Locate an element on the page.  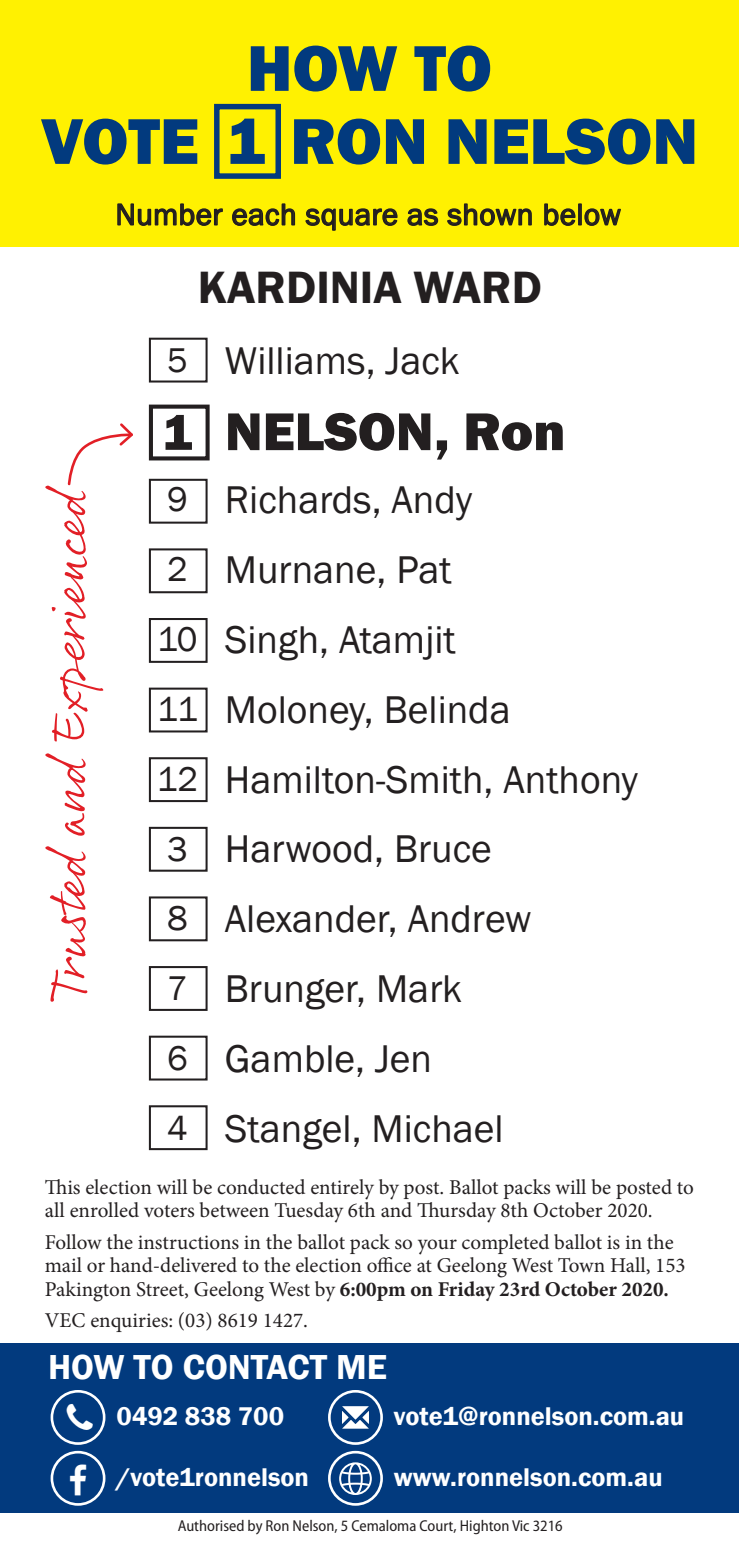
Bruce is located at coordinates (444, 849).
